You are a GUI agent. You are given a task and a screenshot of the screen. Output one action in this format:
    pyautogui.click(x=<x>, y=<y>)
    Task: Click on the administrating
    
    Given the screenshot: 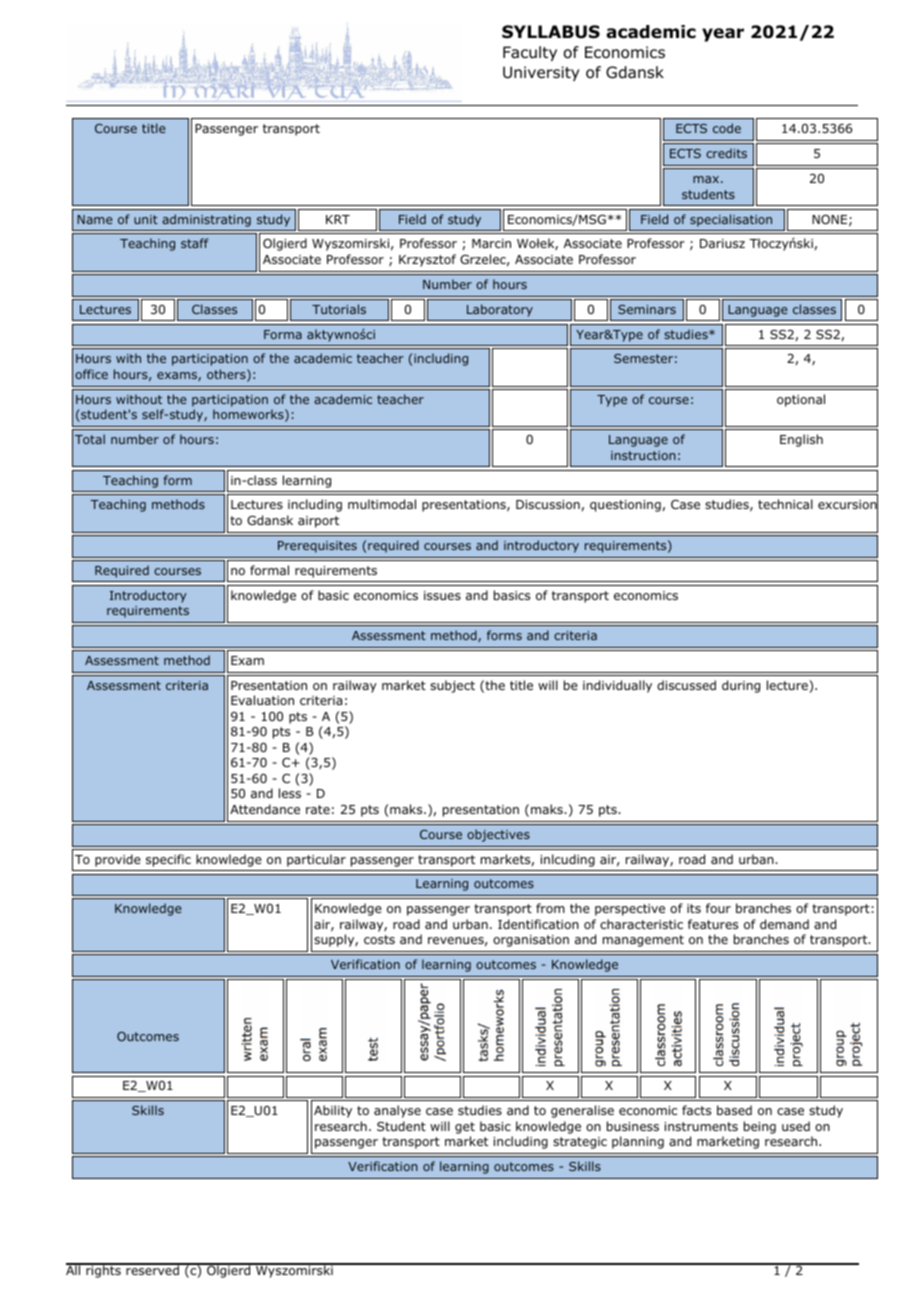 What is the action you would take?
    pyautogui.click(x=206, y=220)
